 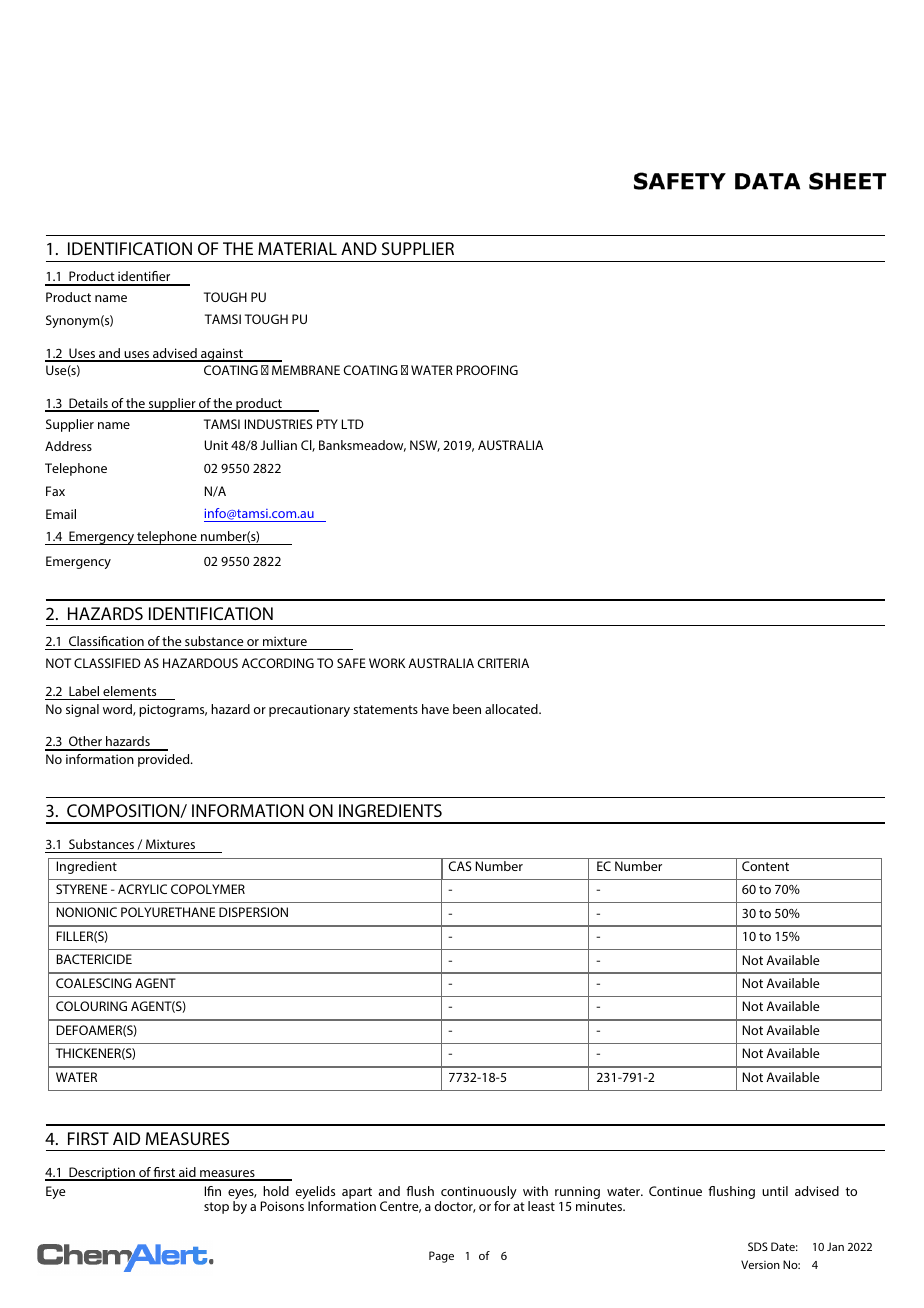 What do you see at coordinates (222, 355) in the screenshot?
I see `against` at bounding box center [222, 355].
